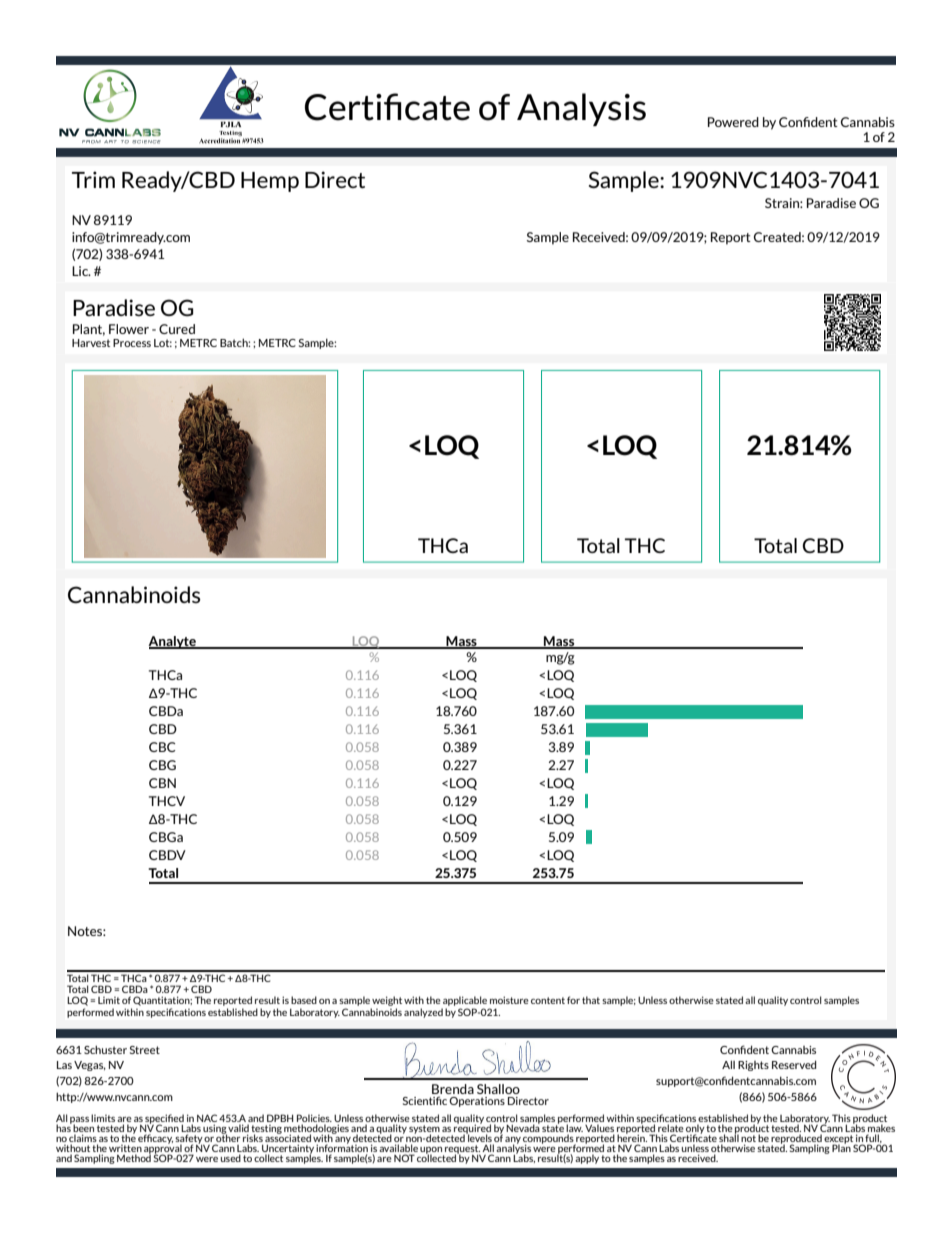 Image resolution: width=952 pixels, height=1233 pixels. Describe the element at coordinates (162, 783) in the document. I see `CBN` at that location.
